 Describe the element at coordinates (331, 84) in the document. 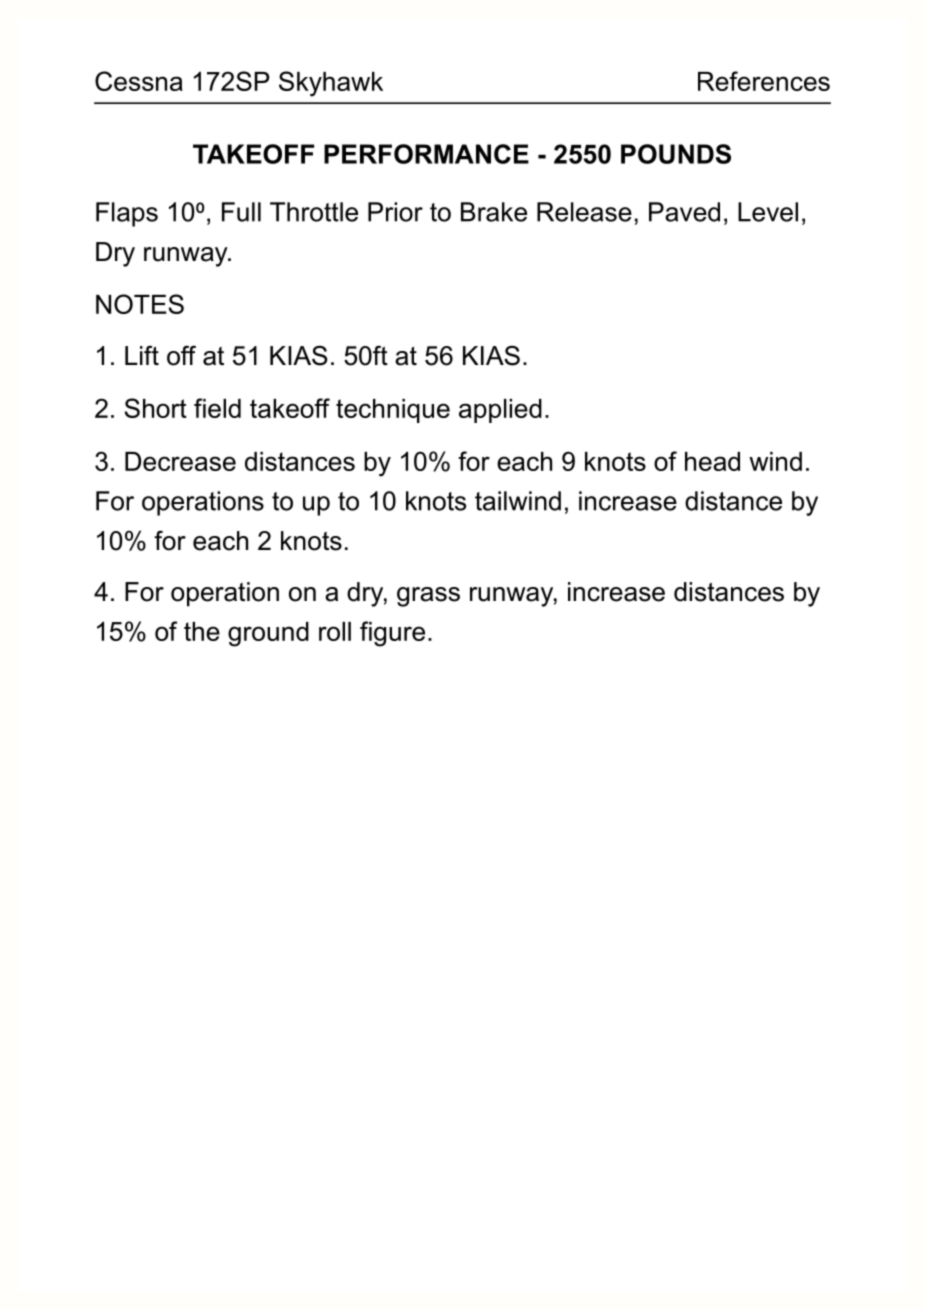

I see `Skyhawk` at that location.
